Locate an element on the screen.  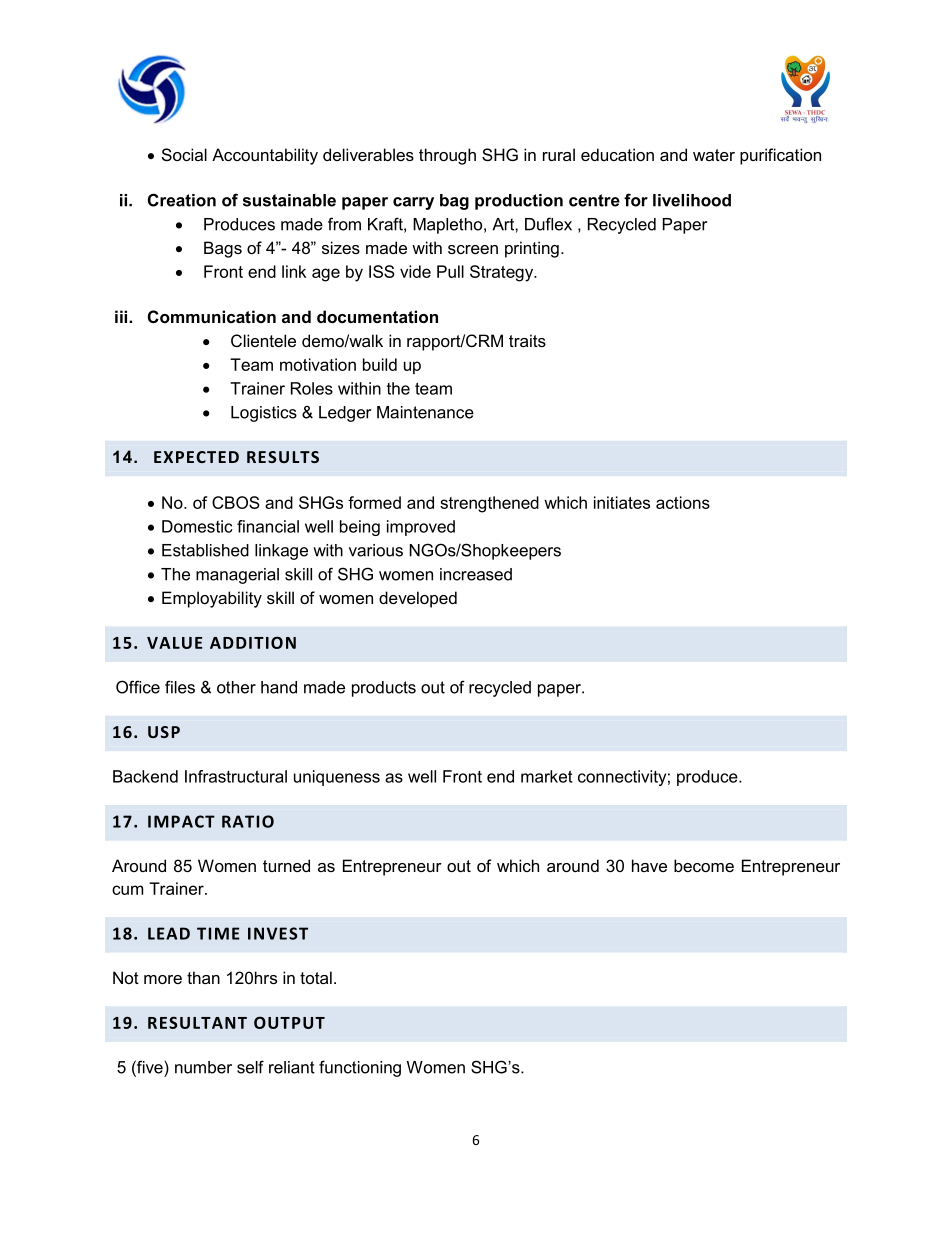
build is located at coordinates (380, 364).
